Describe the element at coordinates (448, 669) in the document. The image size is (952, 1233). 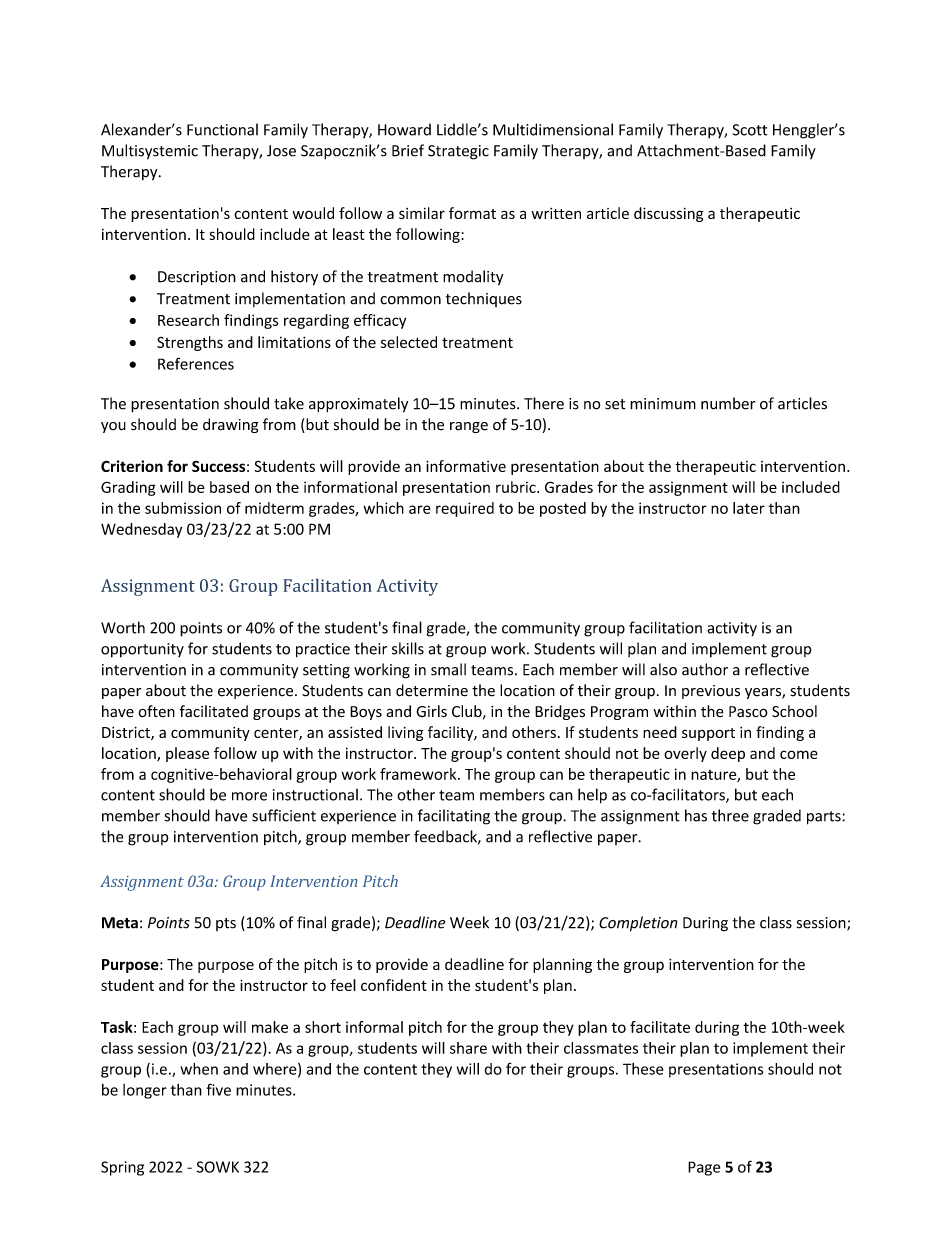
I see `small` at that location.
